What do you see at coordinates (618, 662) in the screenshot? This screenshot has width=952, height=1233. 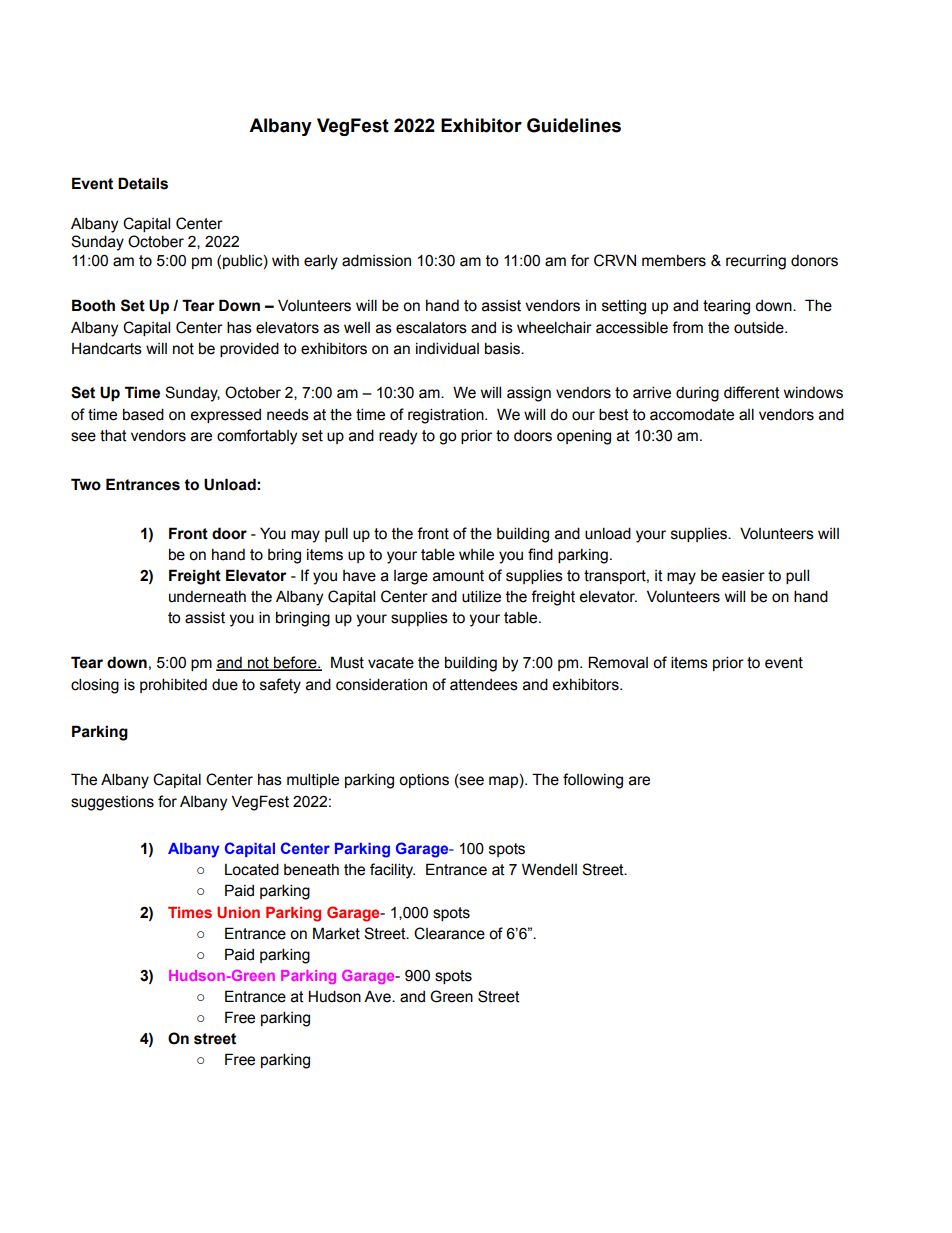 I see `Removal` at bounding box center [618, 662].
